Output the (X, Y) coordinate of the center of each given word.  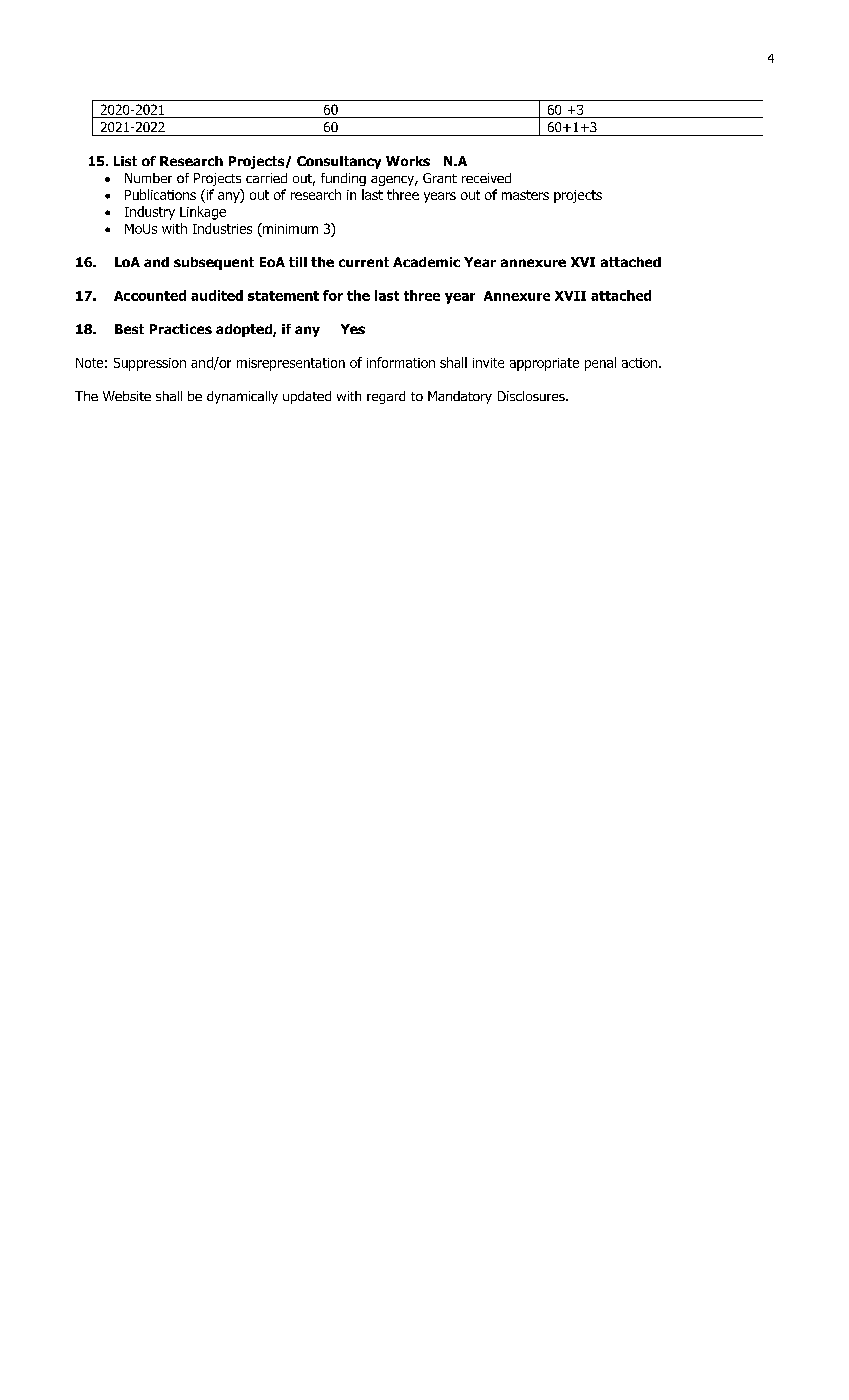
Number (148, 178)
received (486, 178)
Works (408, 161)
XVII (570, 296)
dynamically (242, 397)
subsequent (214, 263)
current (364, 262)
